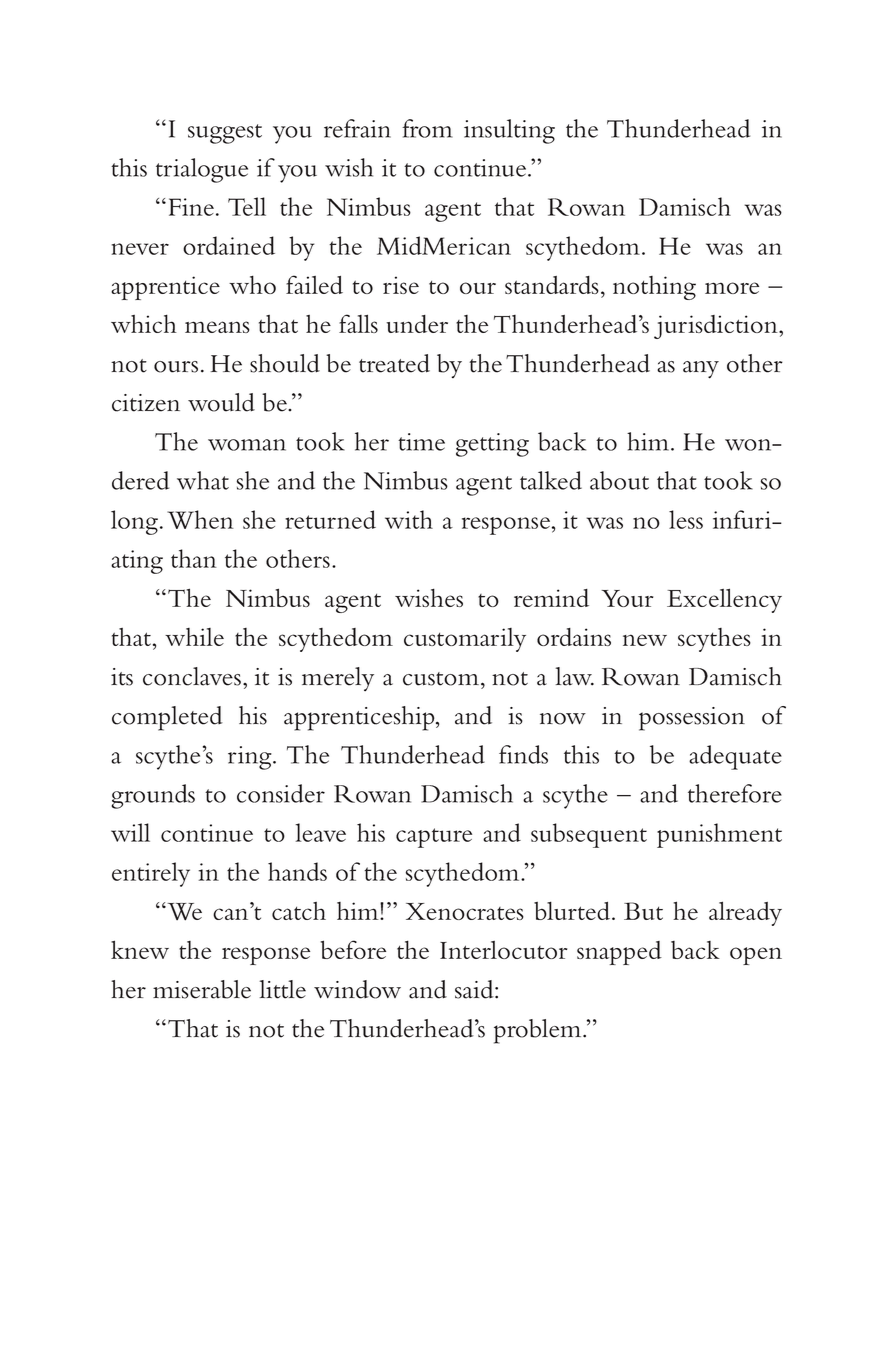  I want to click on from, so click(427, 128).
